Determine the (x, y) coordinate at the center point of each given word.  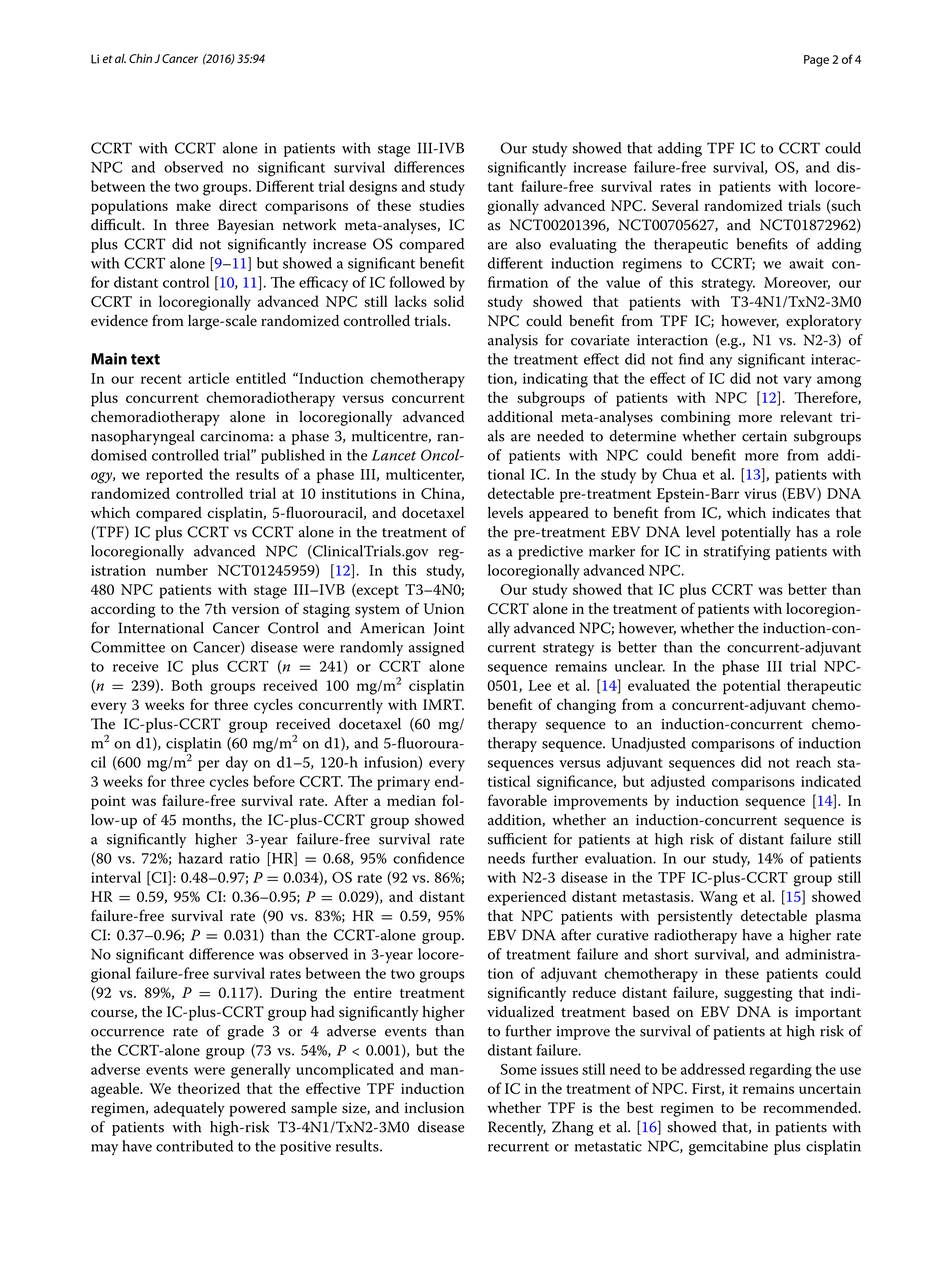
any (721, 362)
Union (444, 609)
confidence (428, 858)
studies (441, 205)
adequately (189, 1109)
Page (816, 61)
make (193, 205)
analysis (513, 341)
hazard (200, 858)
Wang (718, 898)
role (849, 532)
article (208, 378)
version (256, 608)
